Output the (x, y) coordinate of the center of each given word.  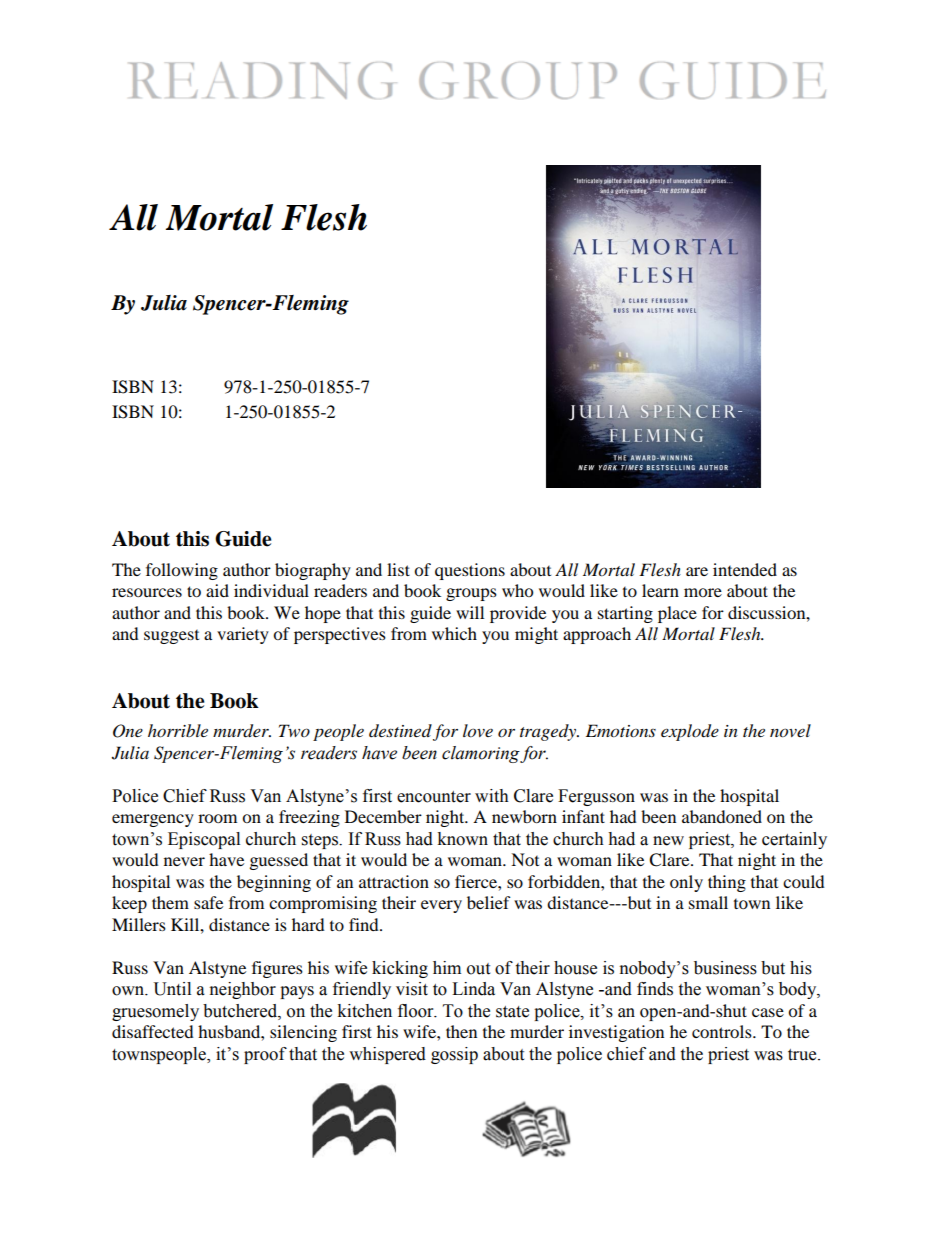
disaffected (153, 1031)
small (708, 902)
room (217, 818)
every (441, 906)
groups (471, 594)
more (703, 592)
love (478, 731)
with (492, 796)
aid (217, 590)
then (461, 1031)
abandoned (722, 816)
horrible (178, 730)
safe (208, 902)
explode (690, 732)
